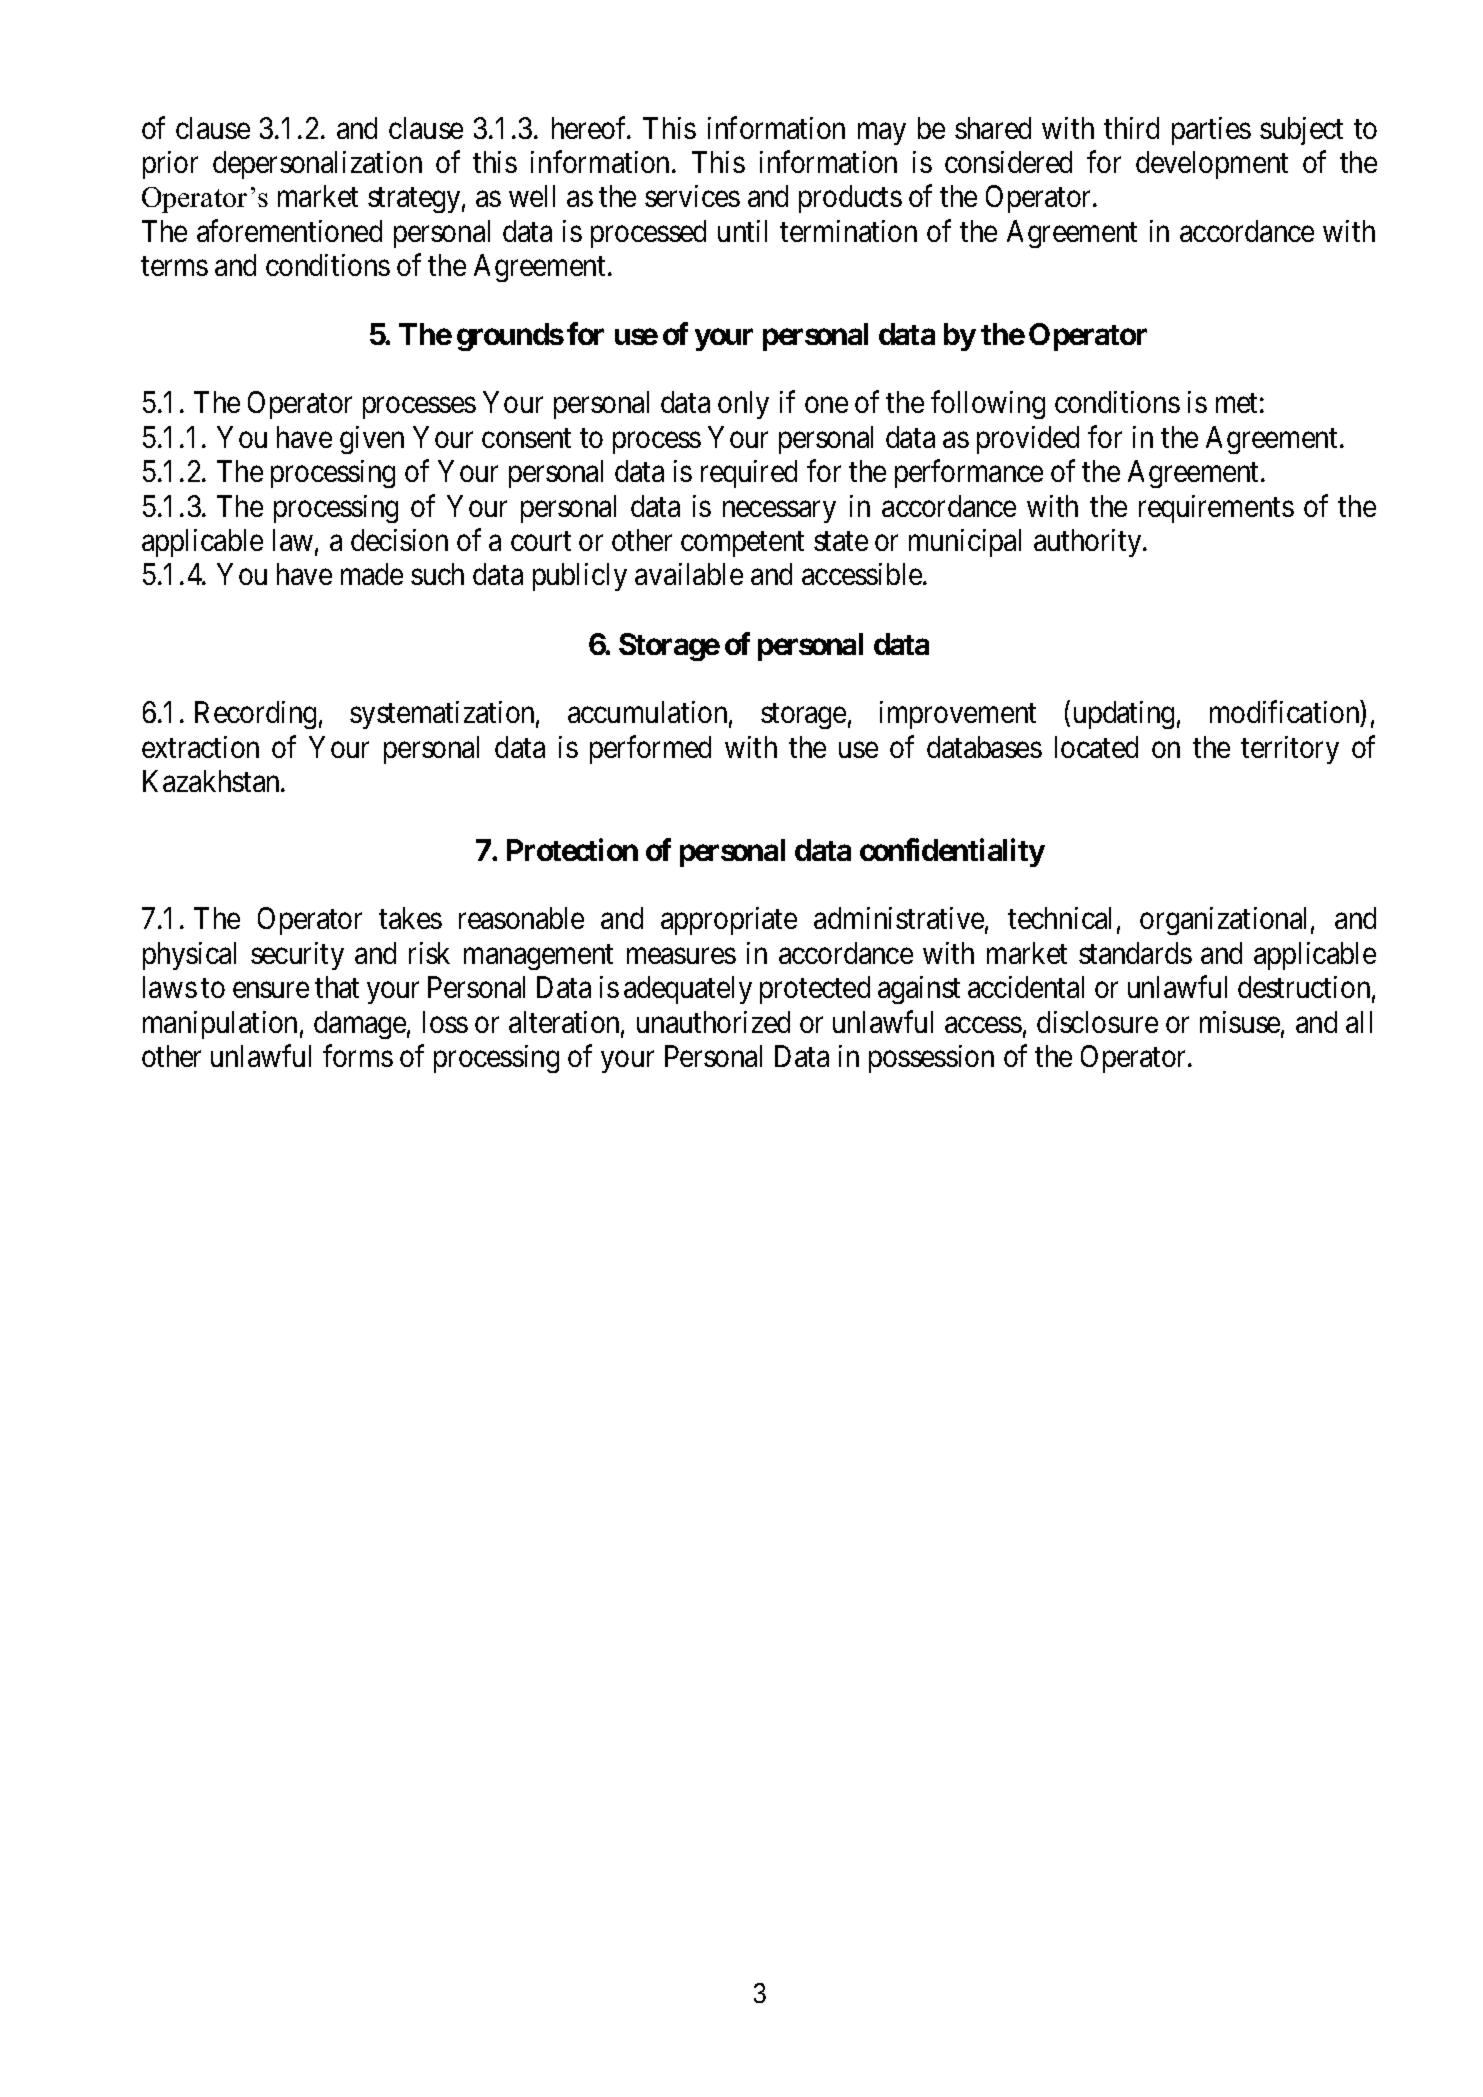  I want to click on territory, so click(1290, 750).
